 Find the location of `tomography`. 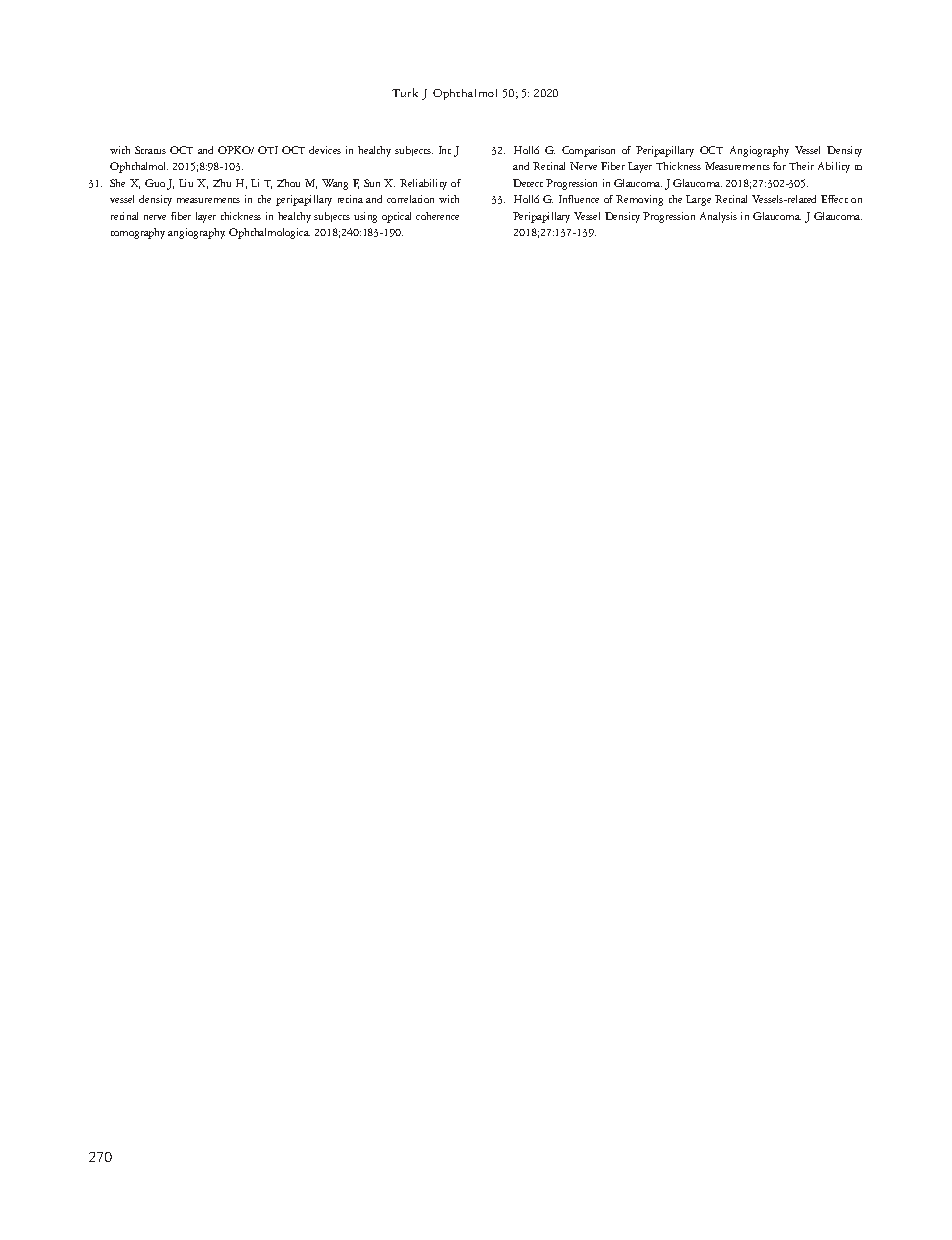

tomography is located at coordinates (138, 233).
